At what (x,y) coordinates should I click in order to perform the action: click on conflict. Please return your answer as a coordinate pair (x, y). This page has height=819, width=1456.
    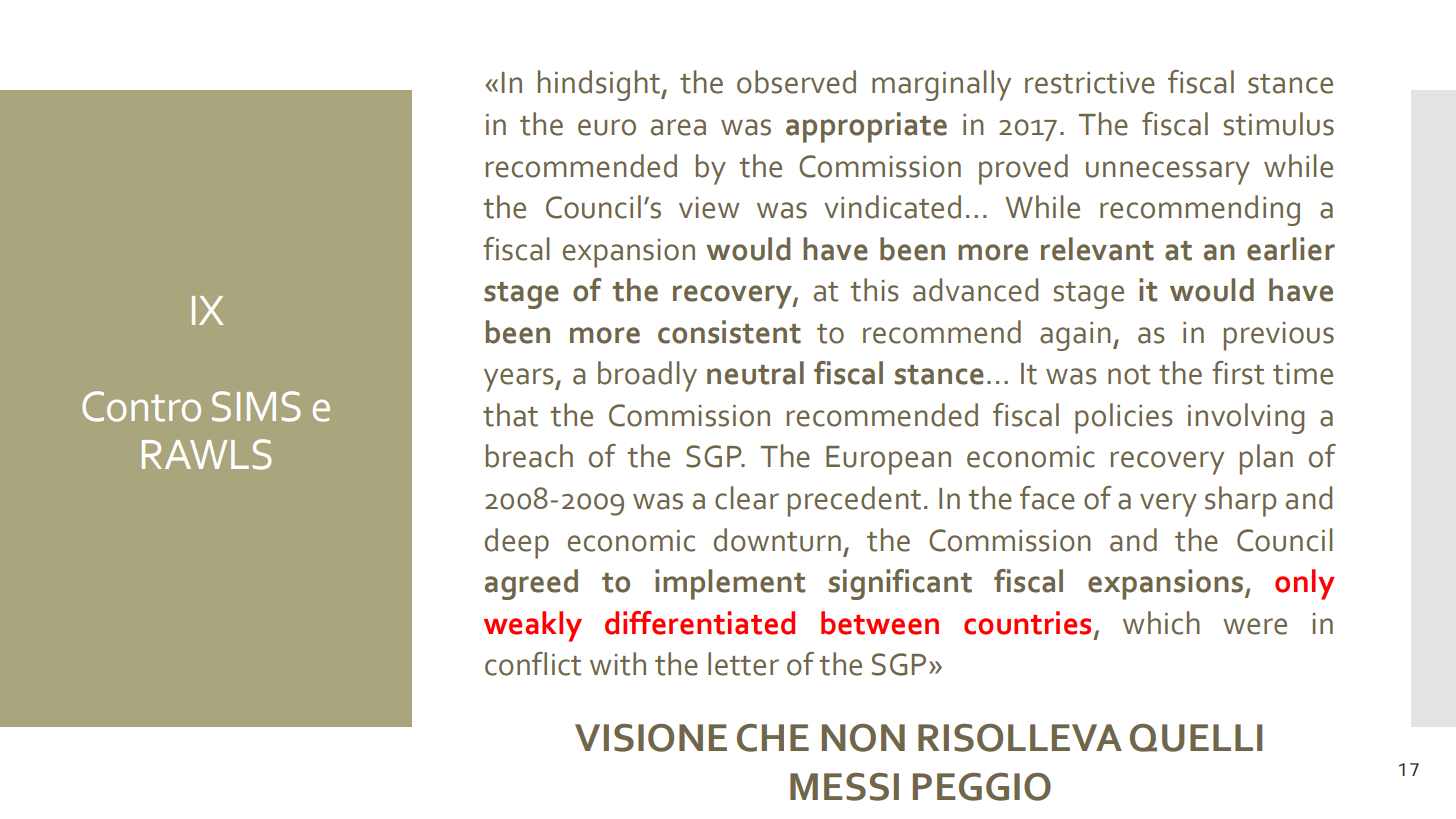
    Looking at the image, I should click on (533, 664).
